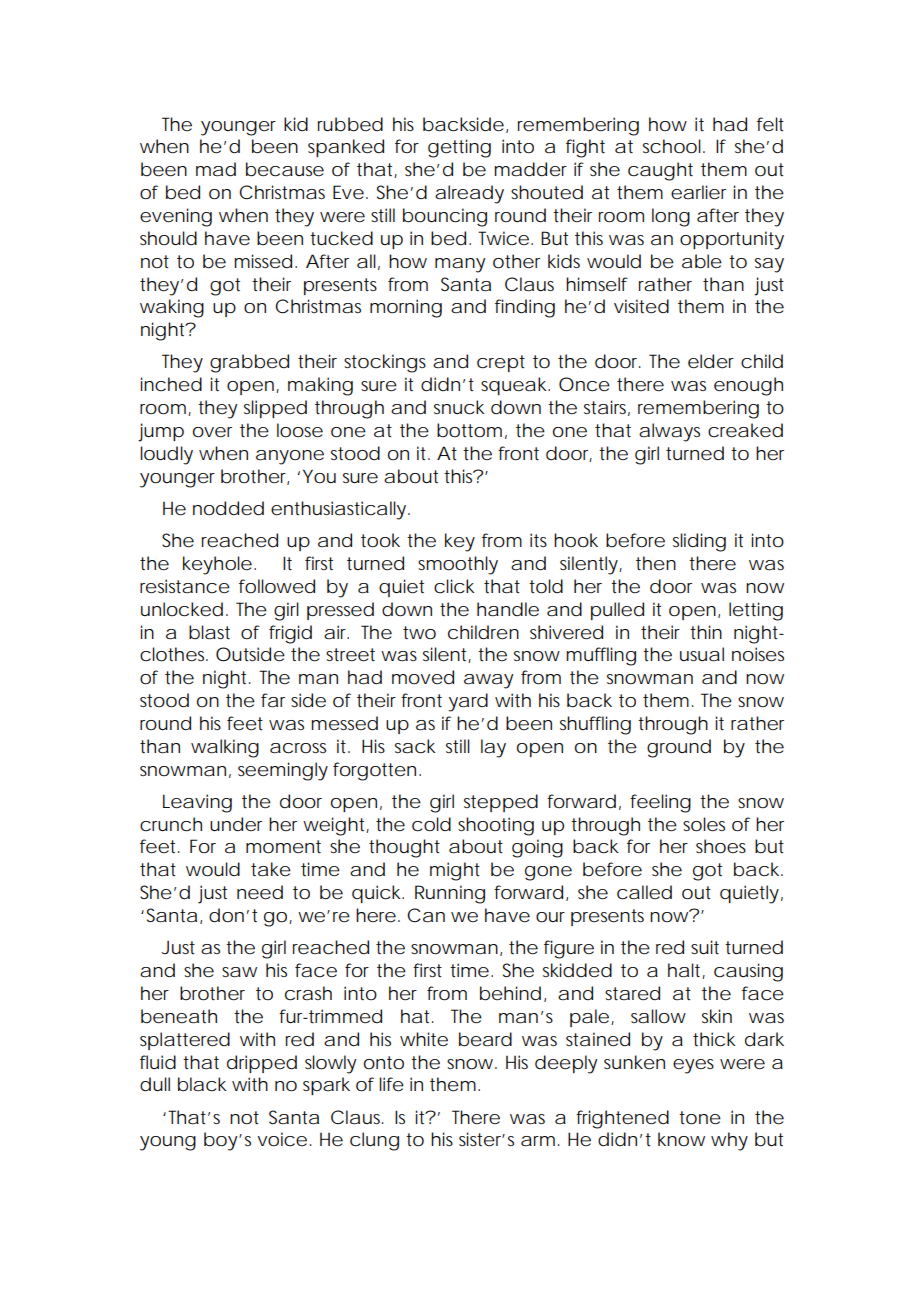 The width and height of the page is (924, 1308). I want to click on life, so click(391, 1084).
